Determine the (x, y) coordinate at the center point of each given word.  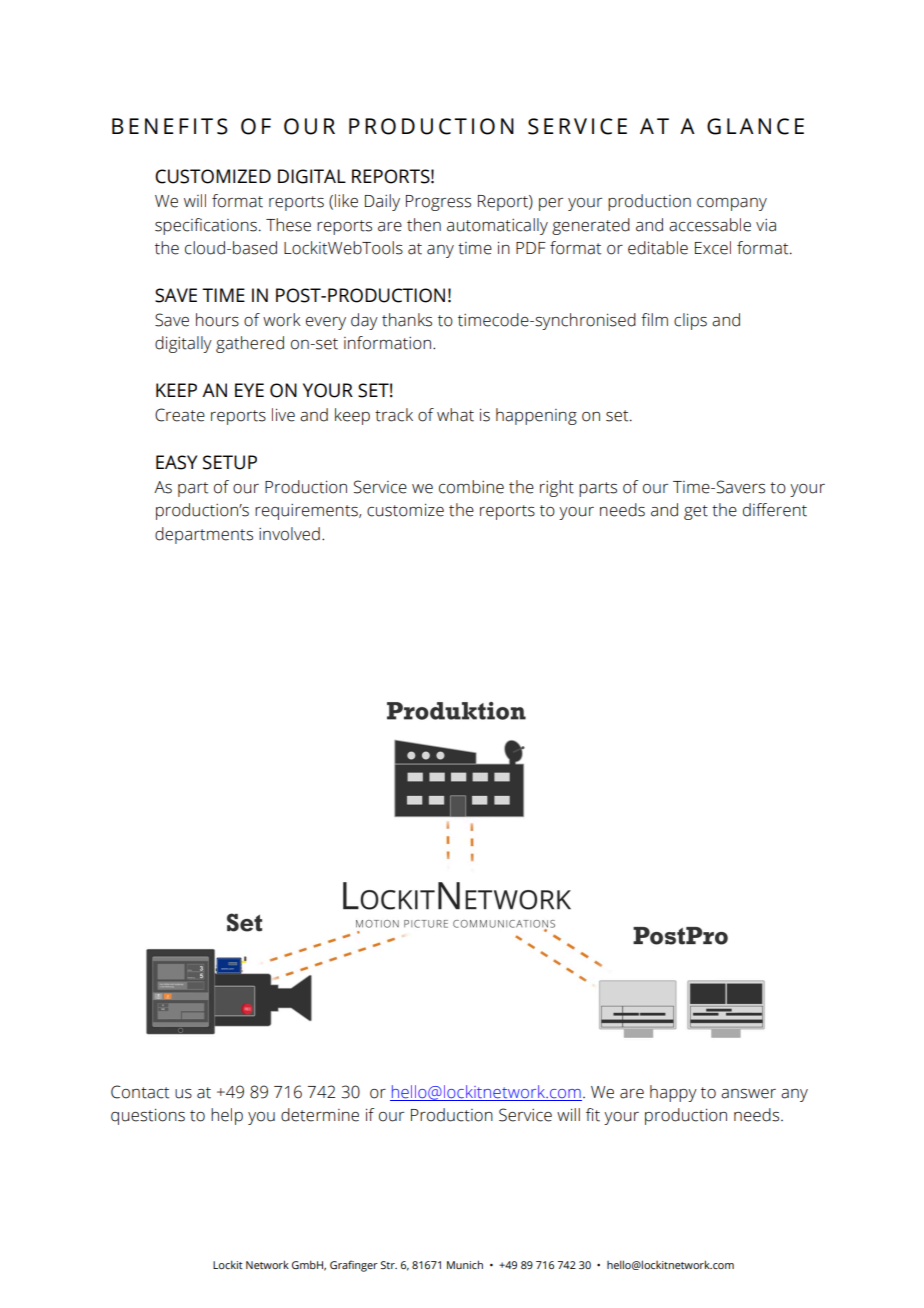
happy (673, 1093)
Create (180, 415)
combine (471, 487)
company (732, 204)
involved (289, 534)
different (775, 510)
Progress (438, 203)
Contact (140, 1092)
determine (320, 1115)
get (696, 512)
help (227, 1116)
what (455, 415)
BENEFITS (170, 126)
